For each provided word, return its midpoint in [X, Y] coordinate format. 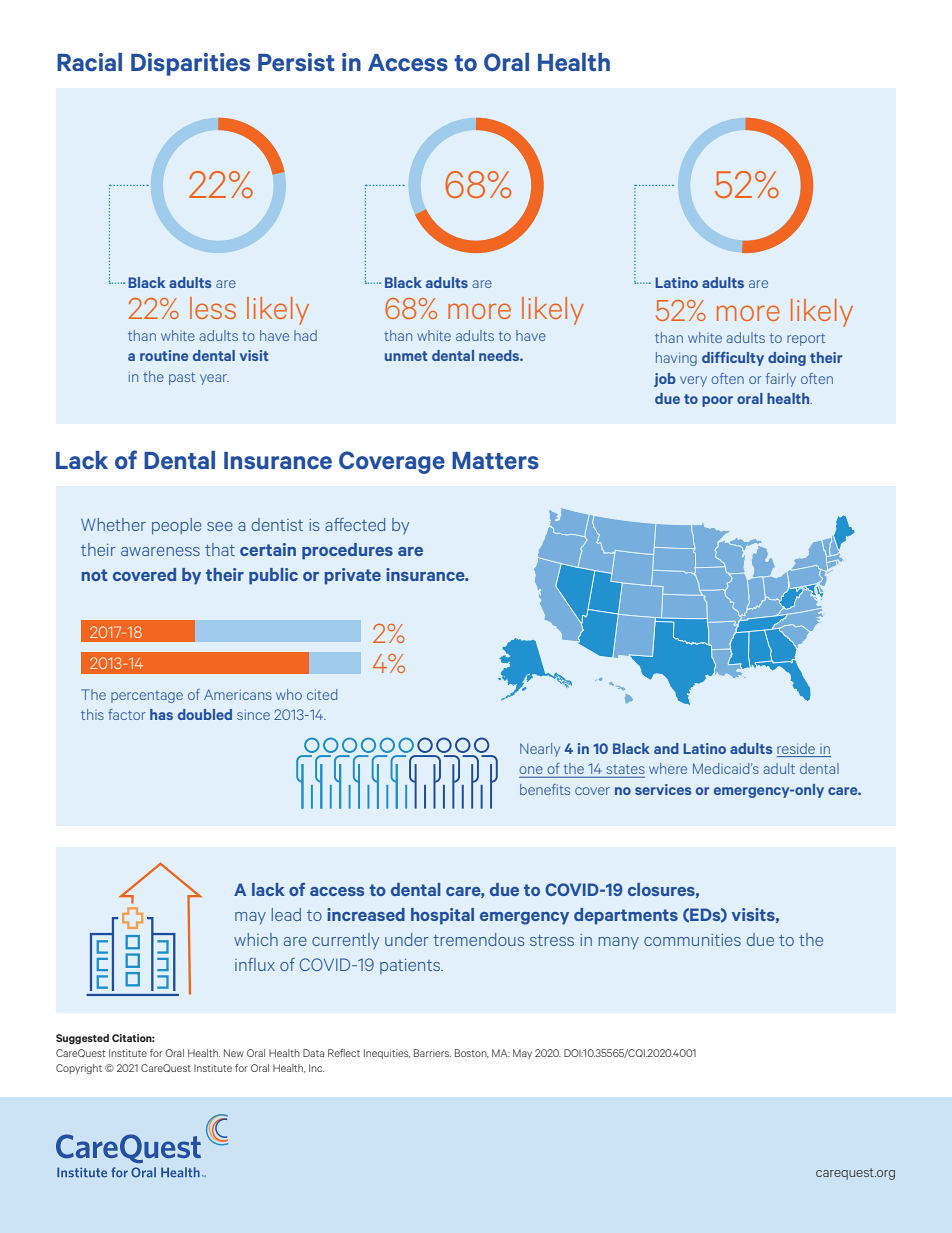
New [234, 1053]
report [806, 339]
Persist [296, 62]
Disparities [190, 64]
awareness [160, 551]
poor [717, 401]
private [353, 576]
